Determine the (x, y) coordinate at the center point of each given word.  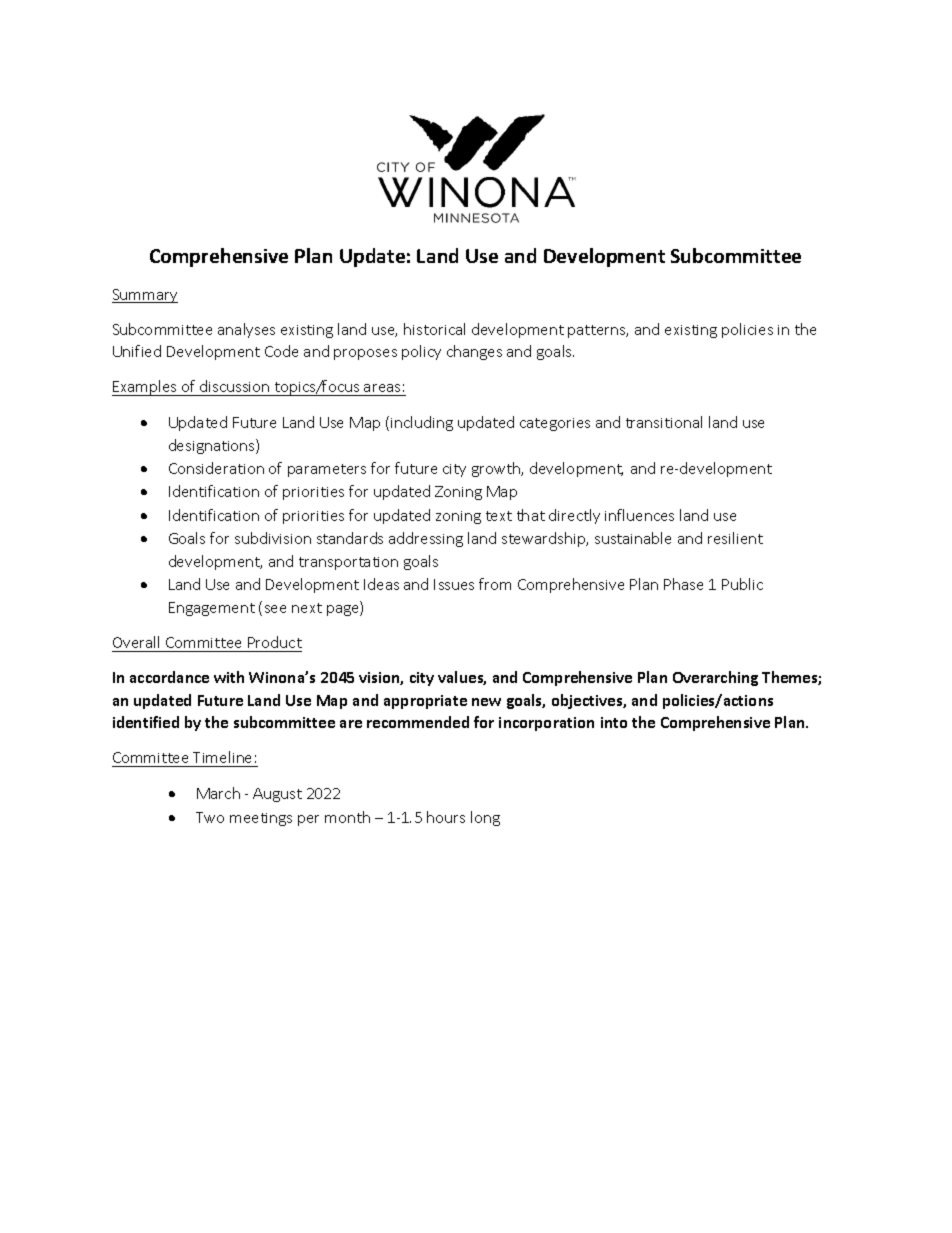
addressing (426, 539)
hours (446, 817)
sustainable (633, 538)
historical (434, 329)
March (218, 793)
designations (213, 446)
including (422, 423)
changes (474, 352)
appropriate (425, 702)
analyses (246, 330)
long (485, 818)
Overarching (715, 678)
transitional (664, 422)
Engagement (212, 609)
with (229, 677)
